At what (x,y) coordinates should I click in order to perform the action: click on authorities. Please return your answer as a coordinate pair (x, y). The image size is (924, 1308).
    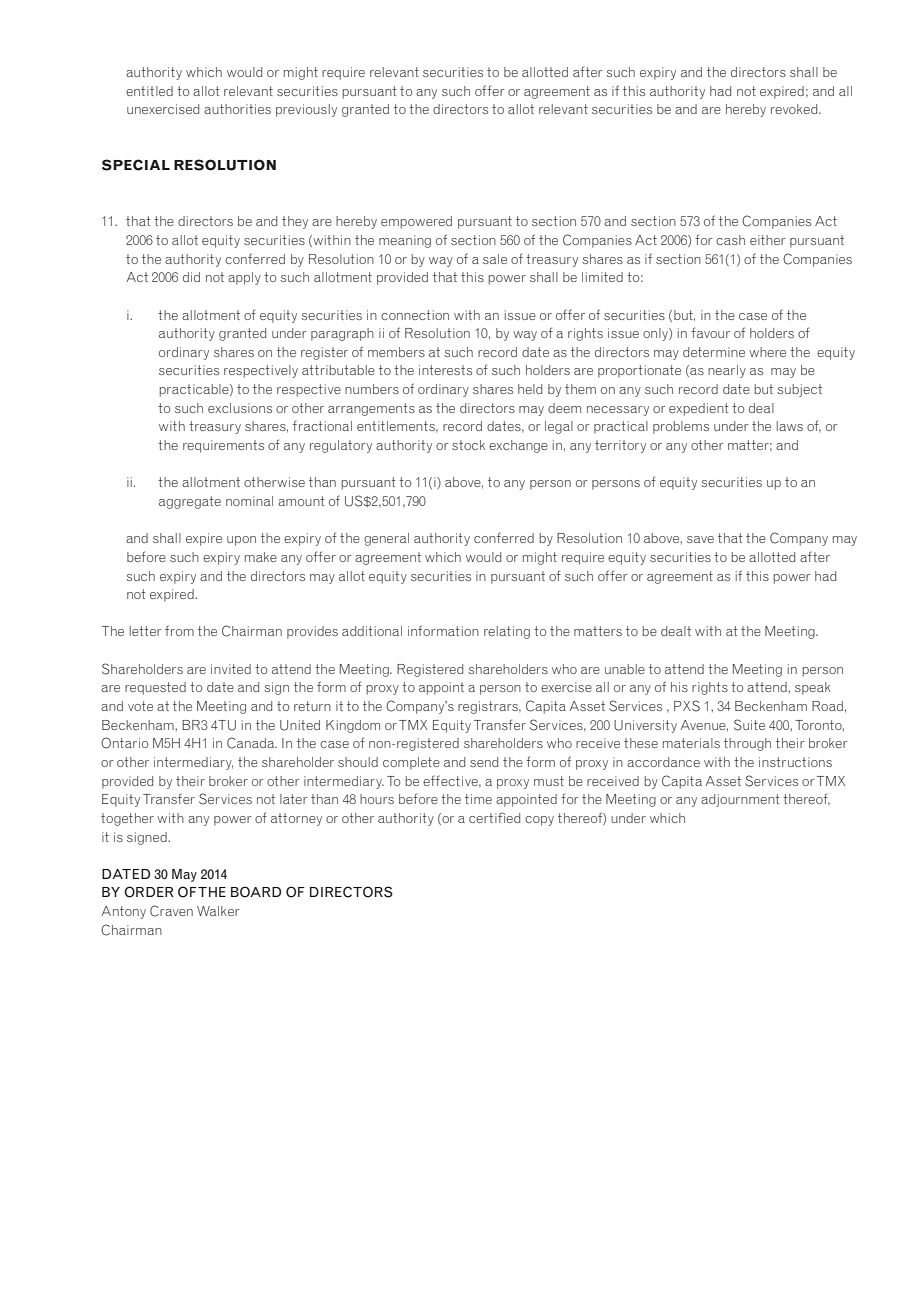
    Looking at the image, I should click on (237, 109).
